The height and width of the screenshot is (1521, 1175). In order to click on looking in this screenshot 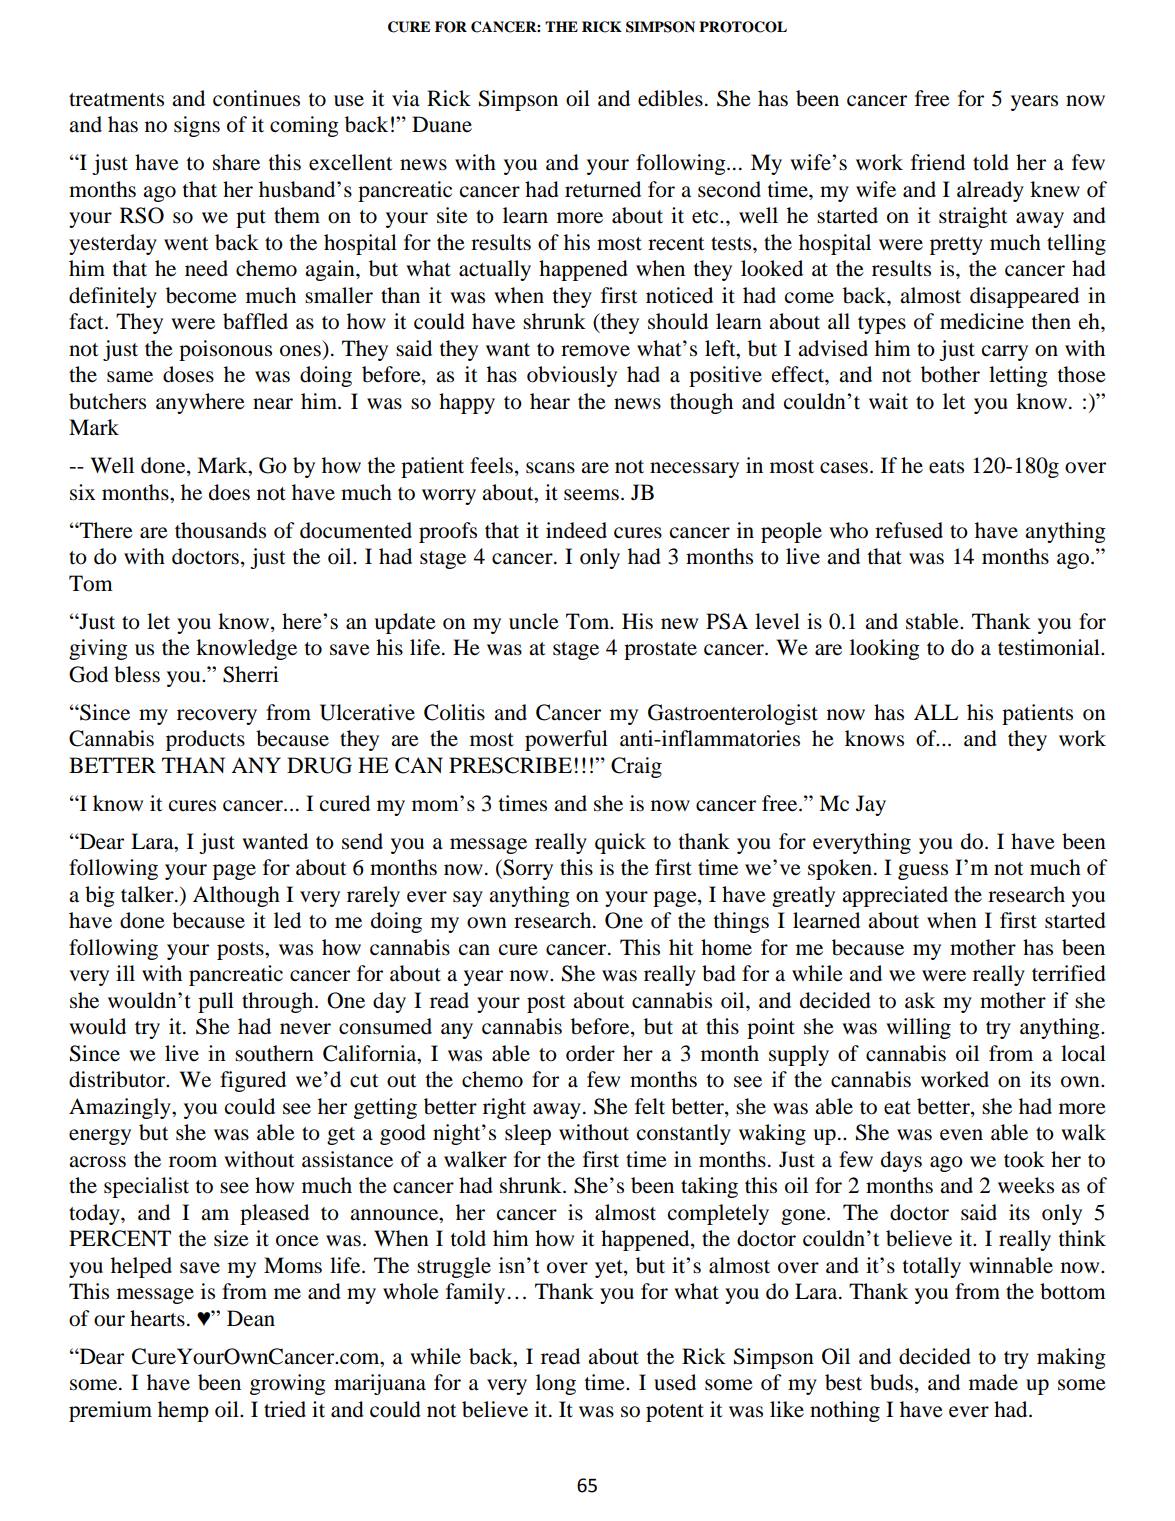, I will do `click(885, 649)`.
